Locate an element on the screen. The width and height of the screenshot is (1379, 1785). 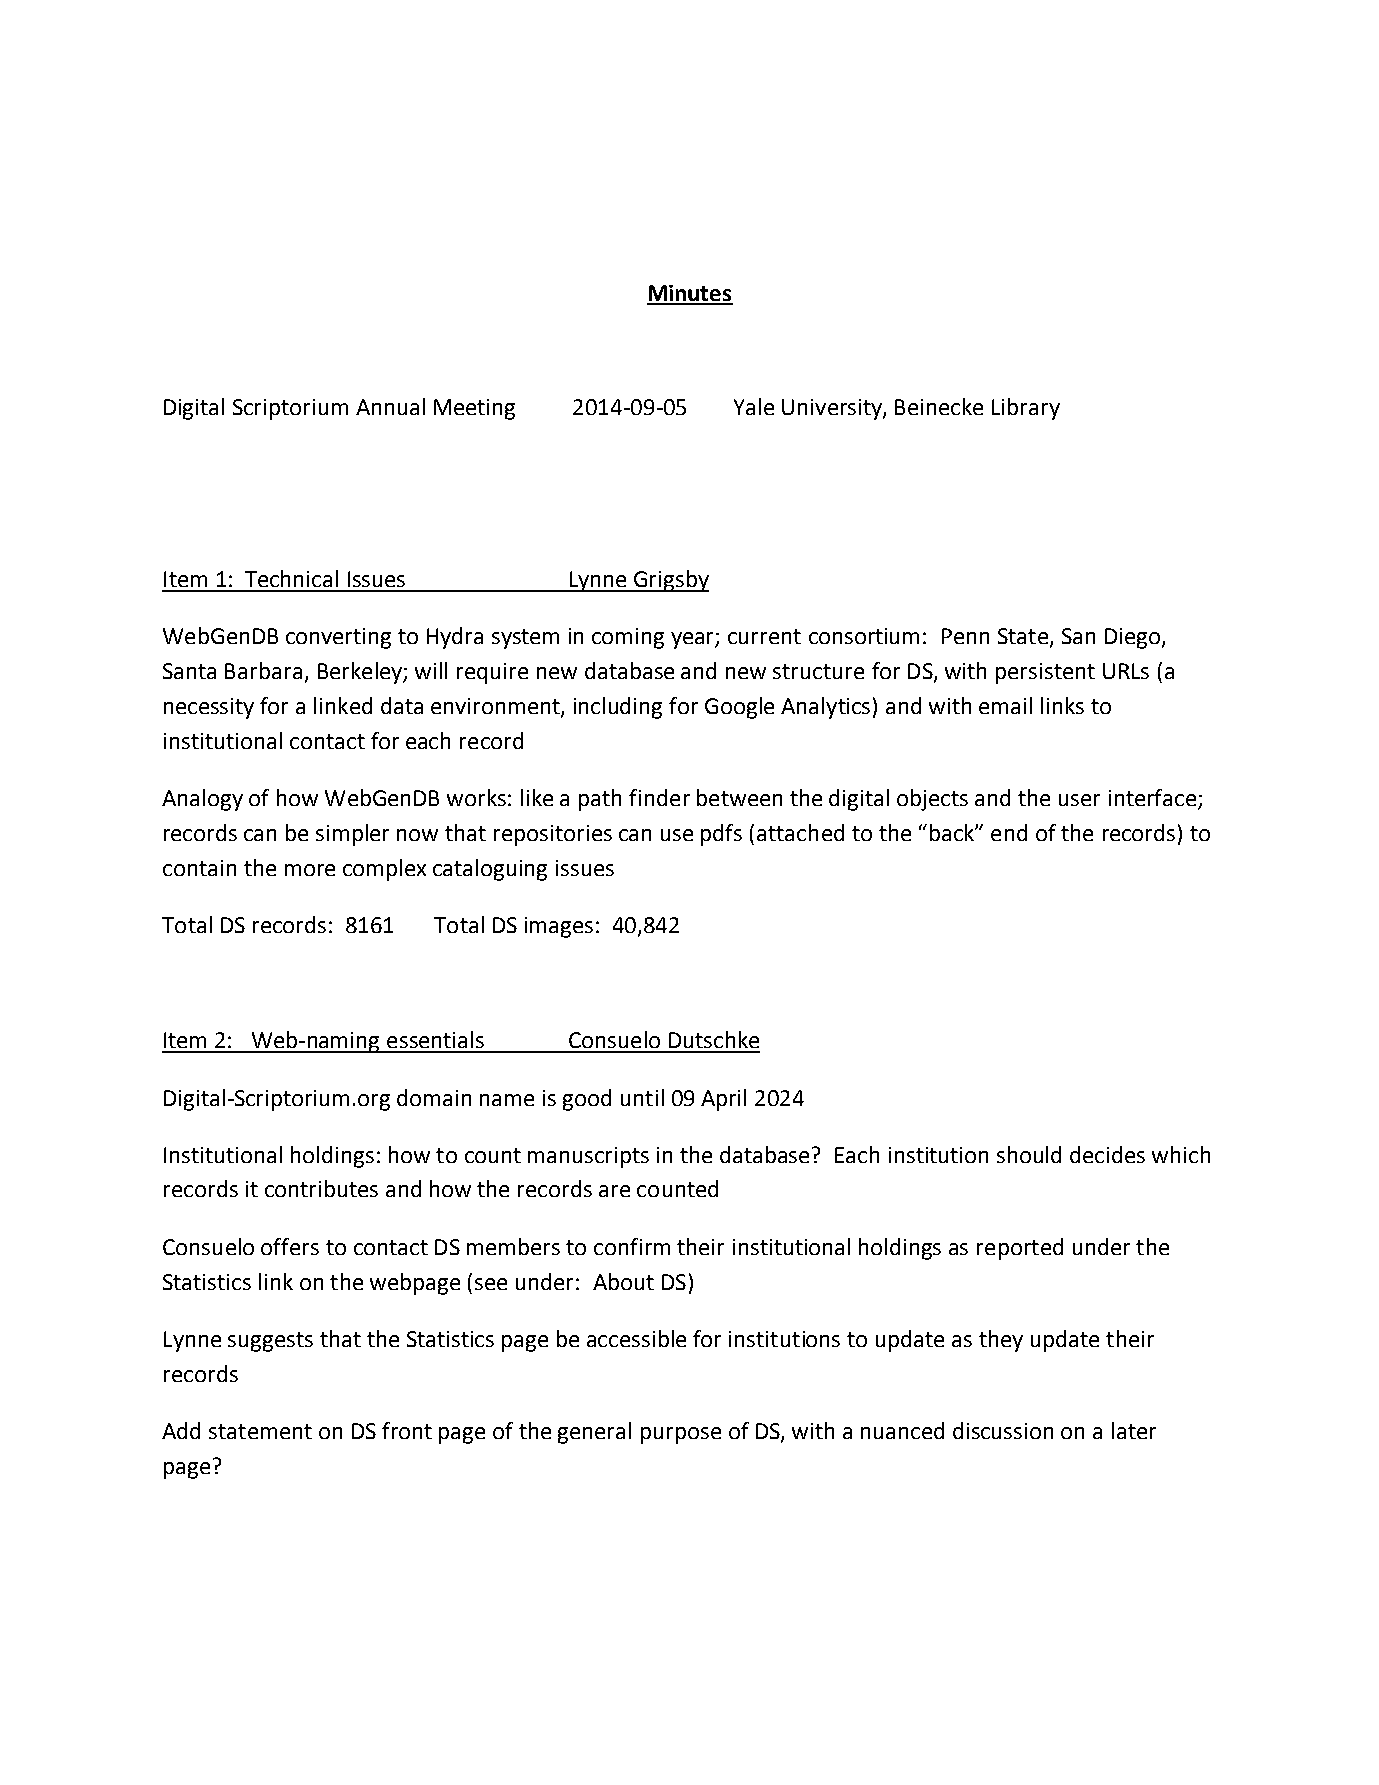
discussion is located at coordinates (1003, 1430).
